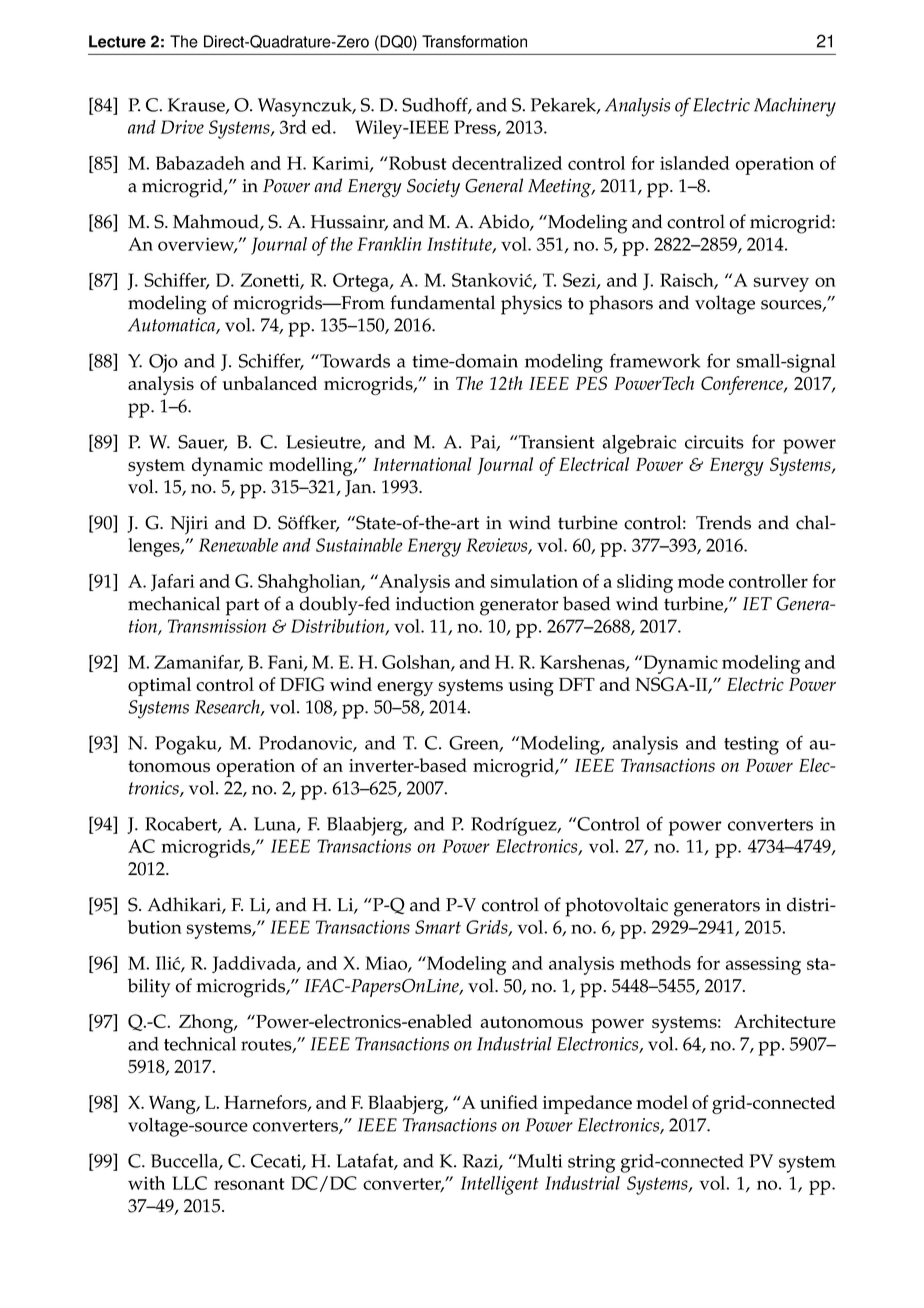 The width and height of the page is (924, 1308). Describe the element at coordinates (159, 686) in the page. I see `optimal` at that location.
